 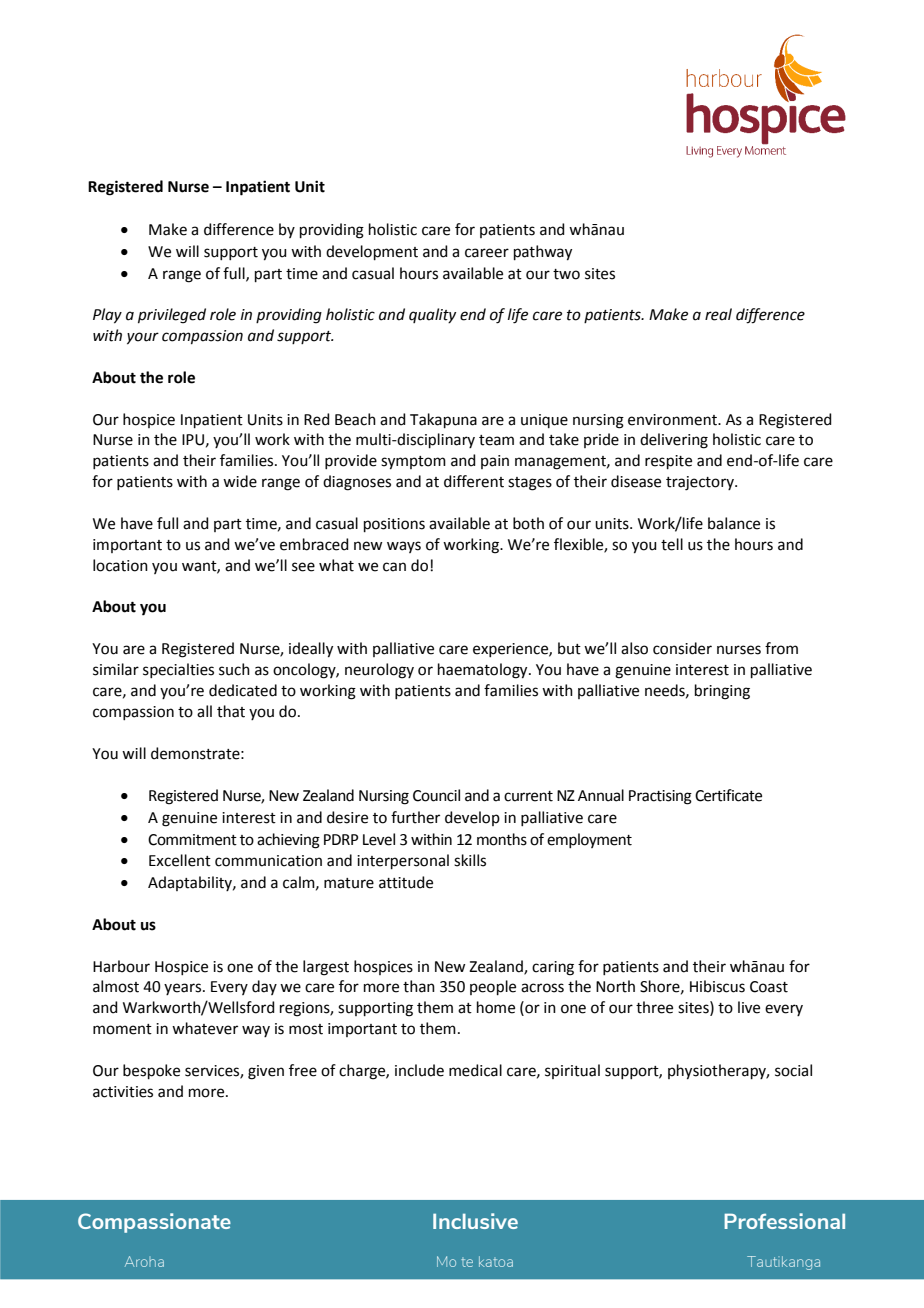 I want to click on real, so click(x=718, y=314).
